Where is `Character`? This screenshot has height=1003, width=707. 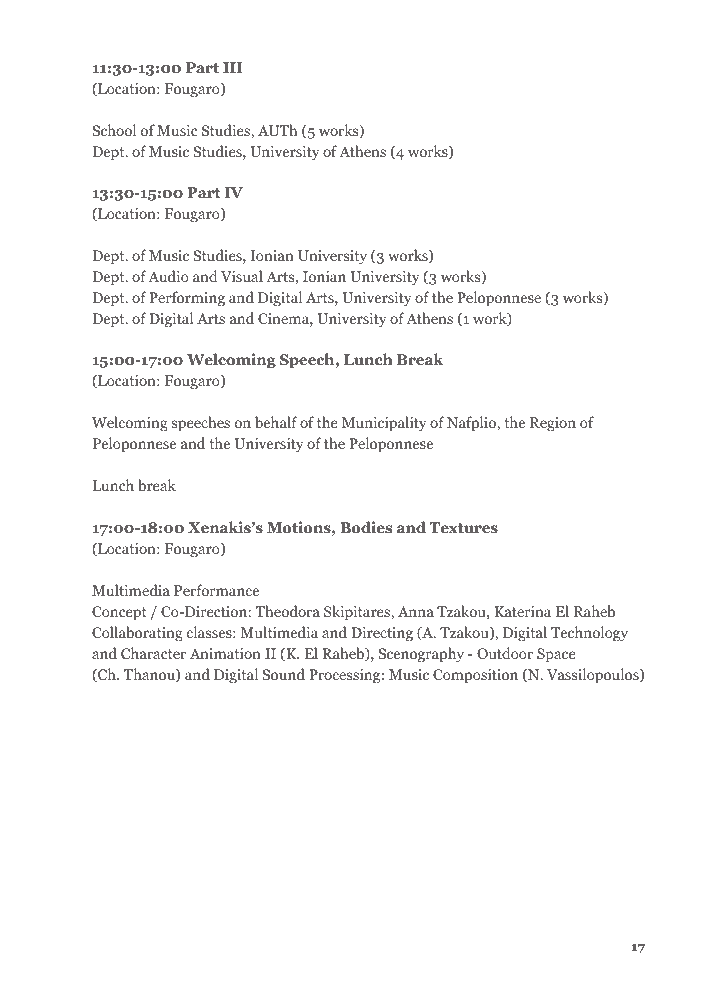 Character is located at coordinates (153, 653).
